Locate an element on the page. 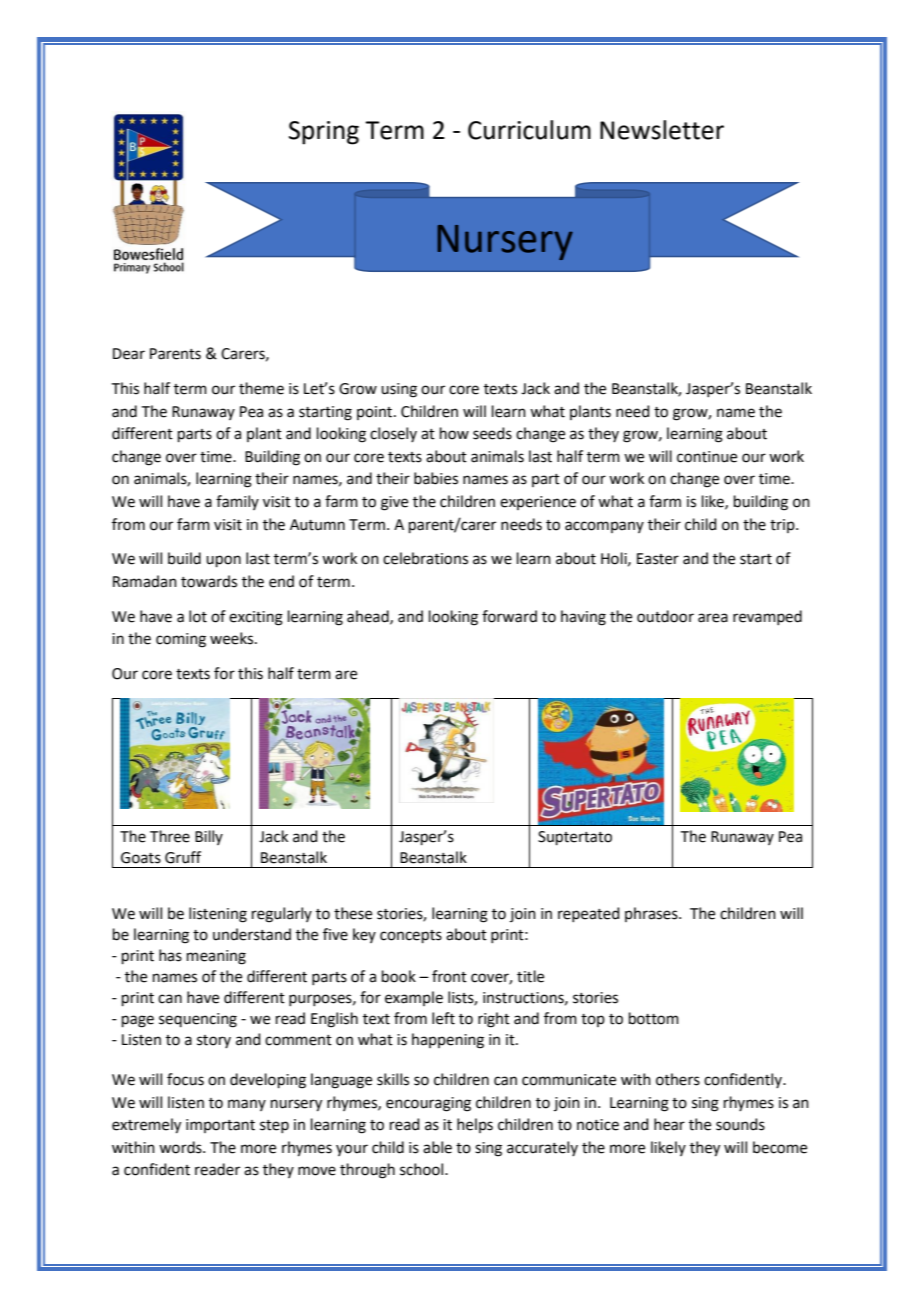 The width and height of the page is (924, 1308). coming is located at coordinates (181, 640).
